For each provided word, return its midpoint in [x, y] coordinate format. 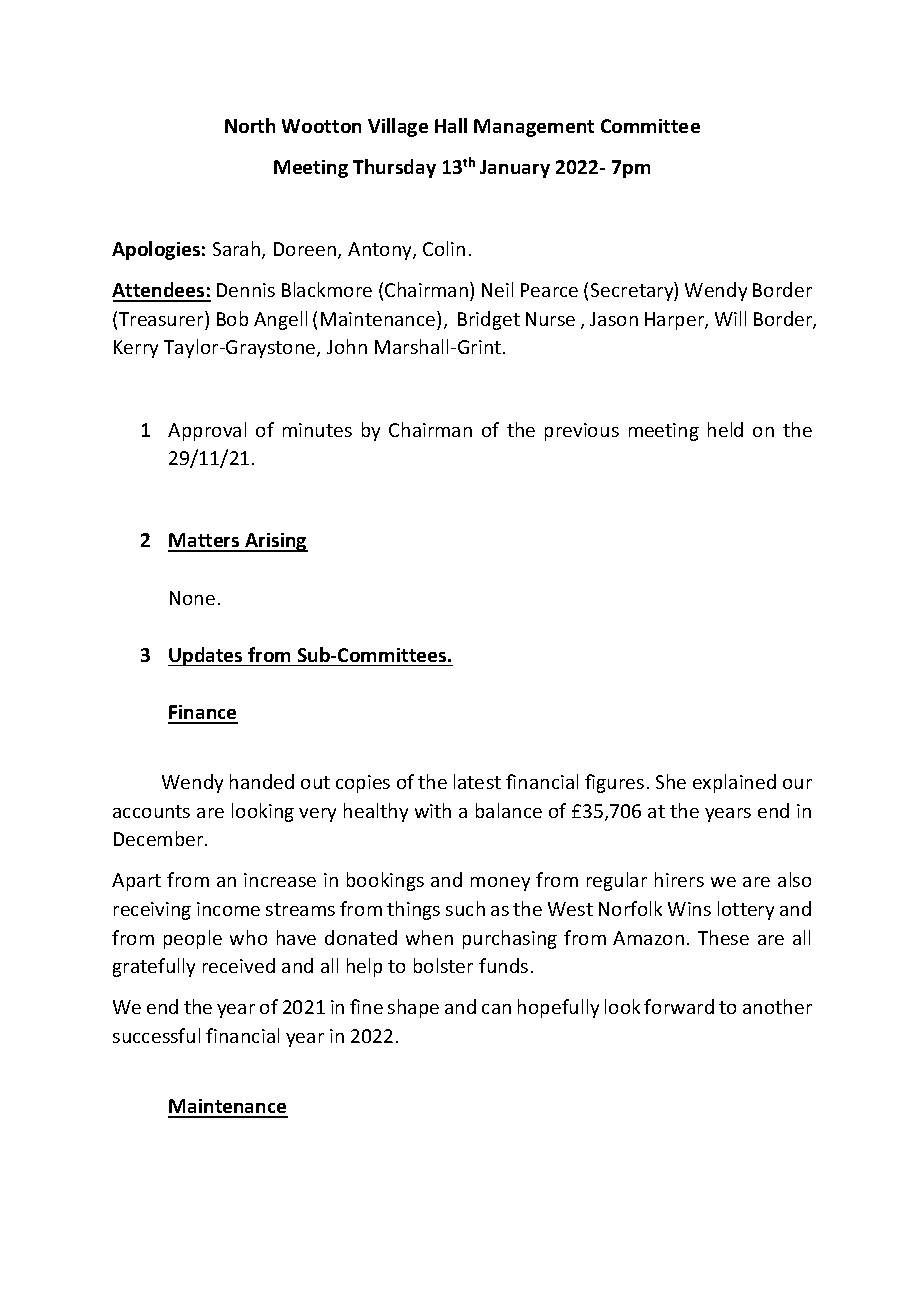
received [239, 965]
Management [534, 128]
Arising [275, 542]
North [250, 125]
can [496, 1009]
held [725, 429]
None [192, 598]
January [515, 169]
